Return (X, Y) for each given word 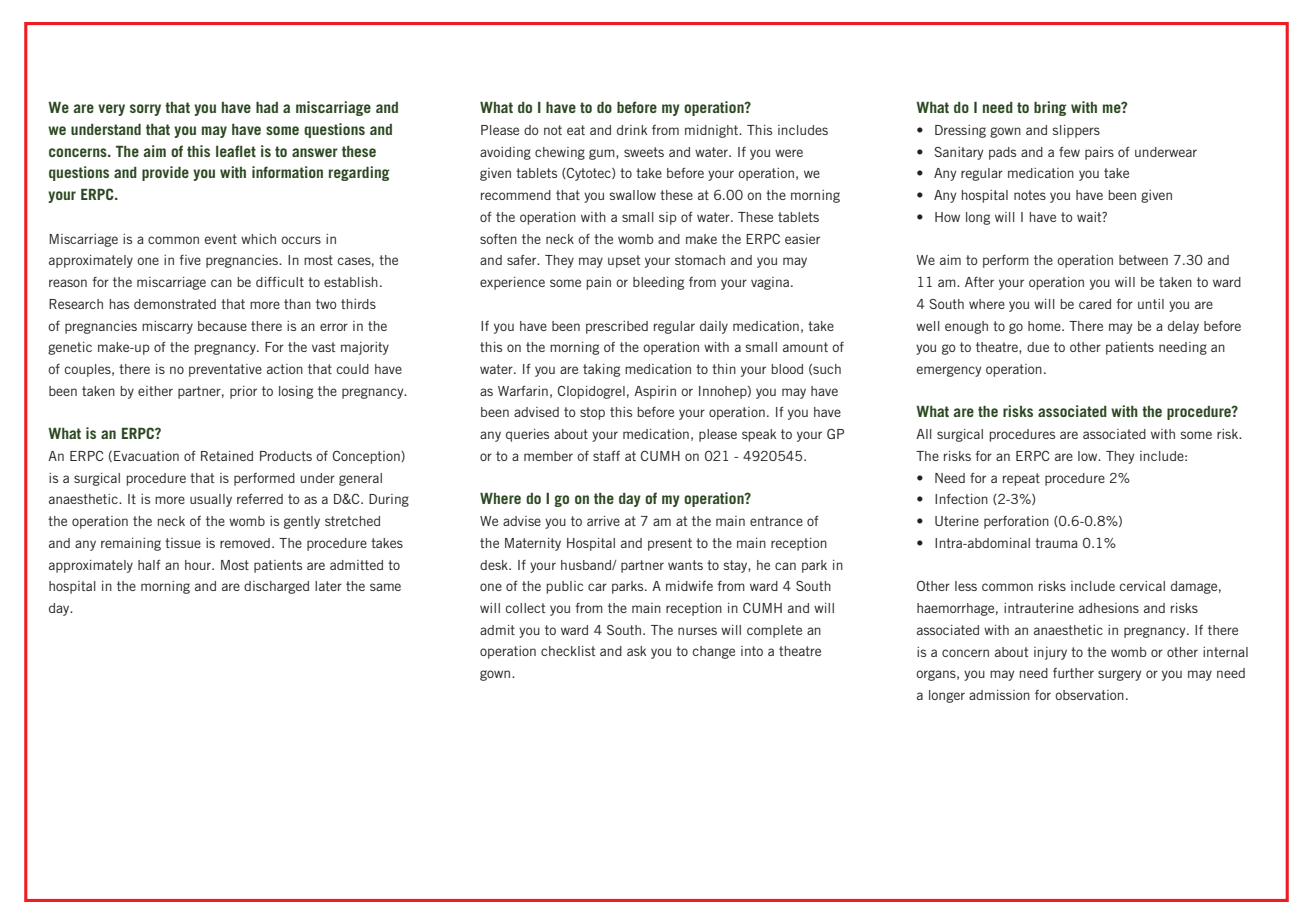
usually (211, 500)
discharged (276, 587)
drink (632, 130)
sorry (145, 110)
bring (1050, 108)
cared (1095, 304)
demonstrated (175, 304)
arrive (603, 521)
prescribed (617, 327)
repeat (1021, 479)
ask (636, 651)
